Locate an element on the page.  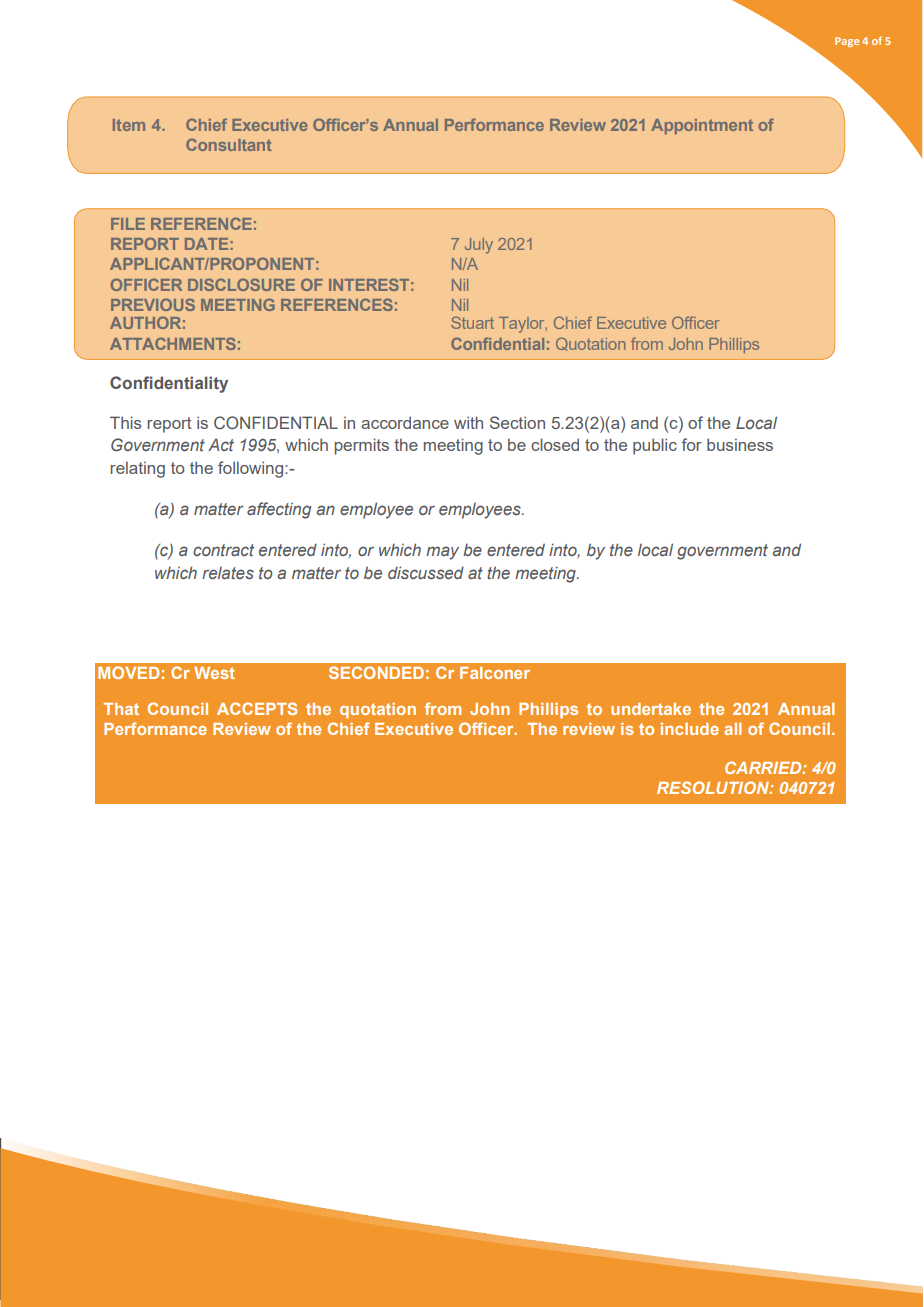
with is located at coordinates (468, 422).
